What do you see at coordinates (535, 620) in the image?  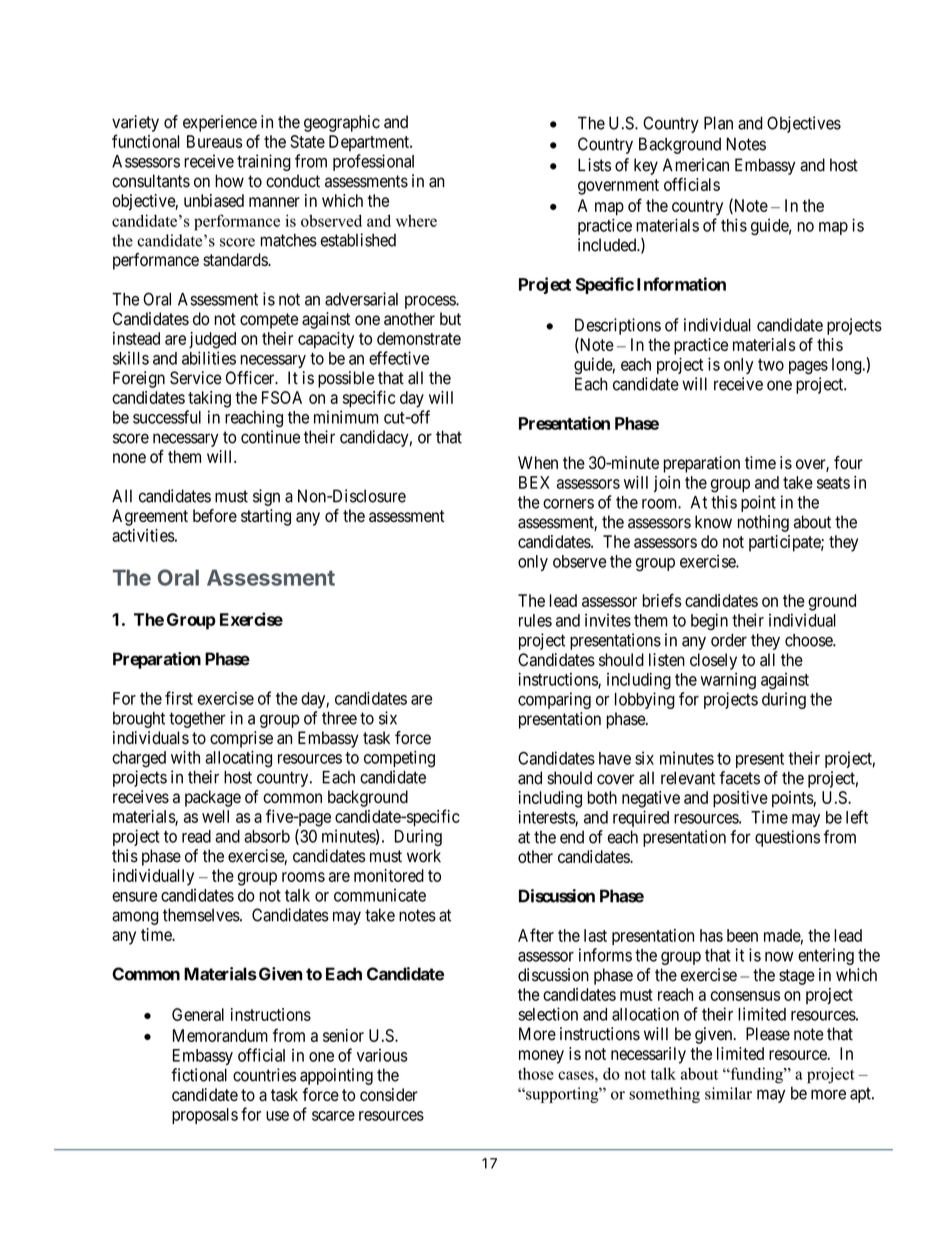 I see `rules` at bounding box center [535, 620].
